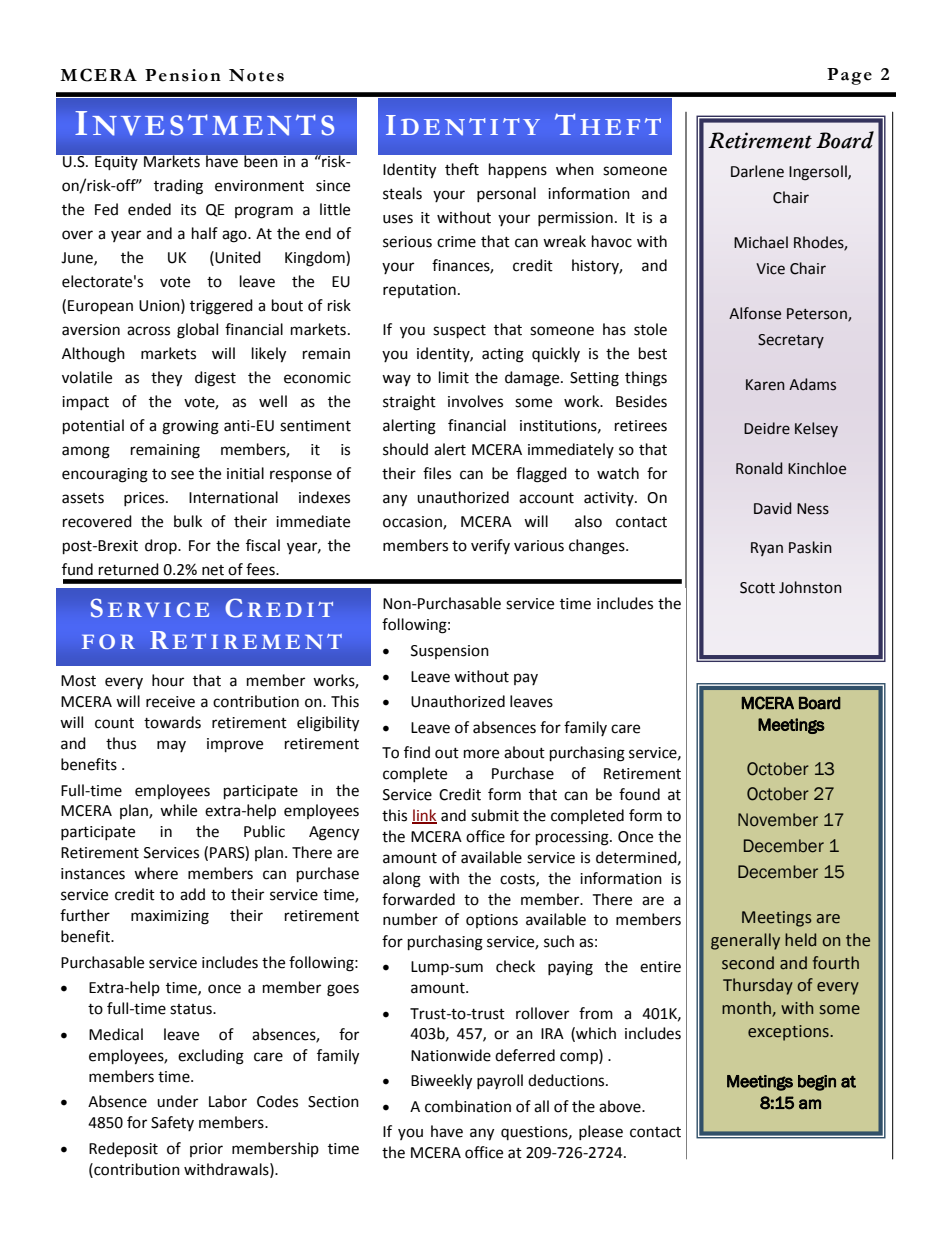  I want to click on Deidre, so click(767, 428).
